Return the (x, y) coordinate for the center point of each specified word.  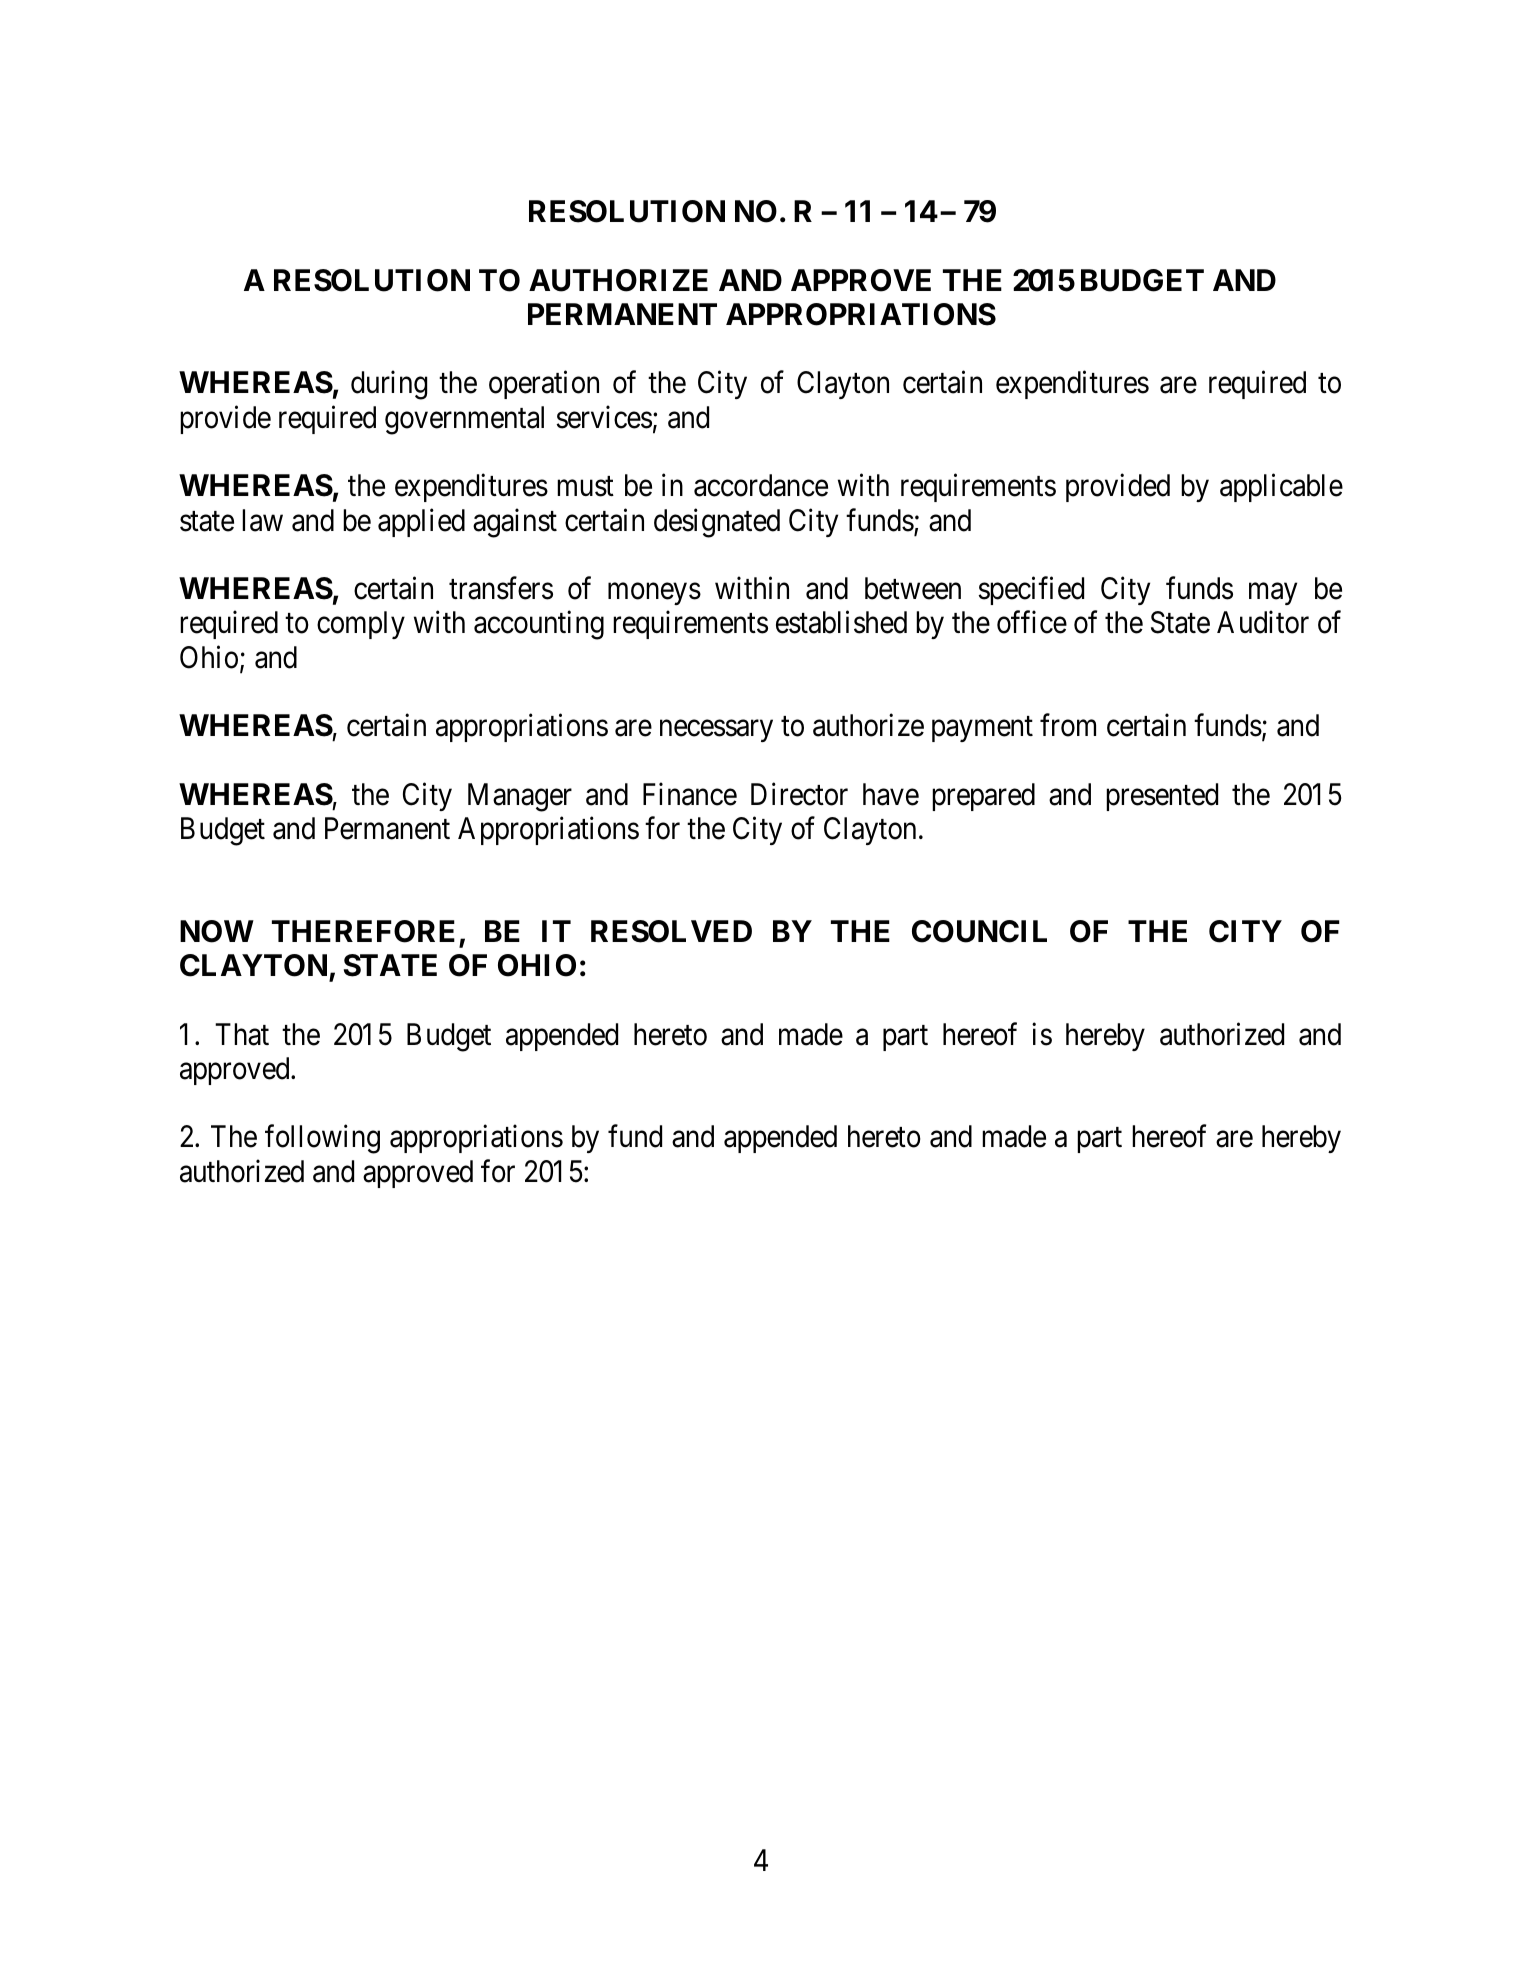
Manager (520, 797)
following (322, 1139)
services (604, 417)
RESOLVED (671, 931)
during (389, 385)
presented (1162, 797)
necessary (716, 731)
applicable (1281, 488)
